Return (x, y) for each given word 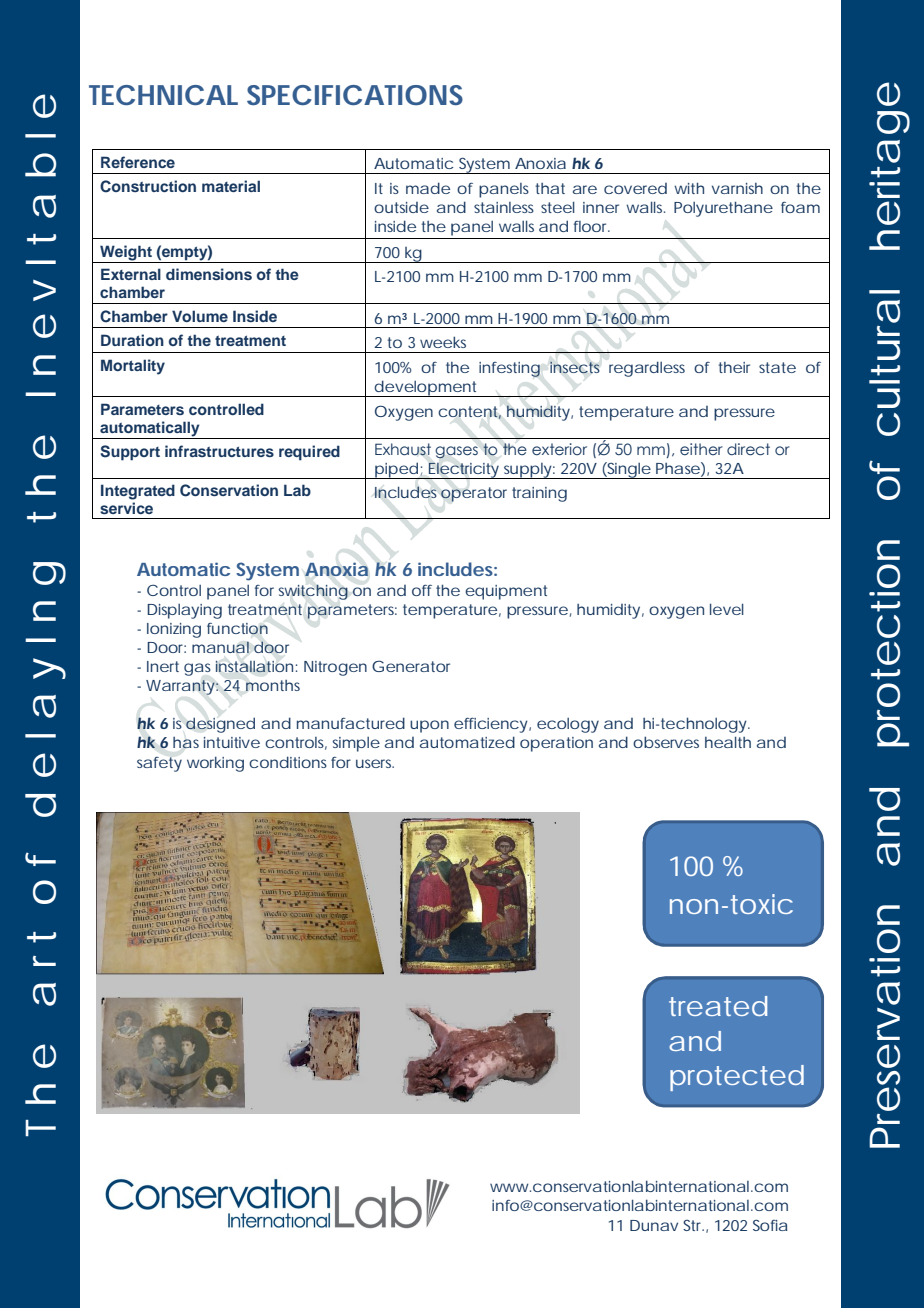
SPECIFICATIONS (355, 95)
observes (666, 742)
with (689, 188)
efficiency (491, 725)
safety (159, 764)
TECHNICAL (163, 95)
